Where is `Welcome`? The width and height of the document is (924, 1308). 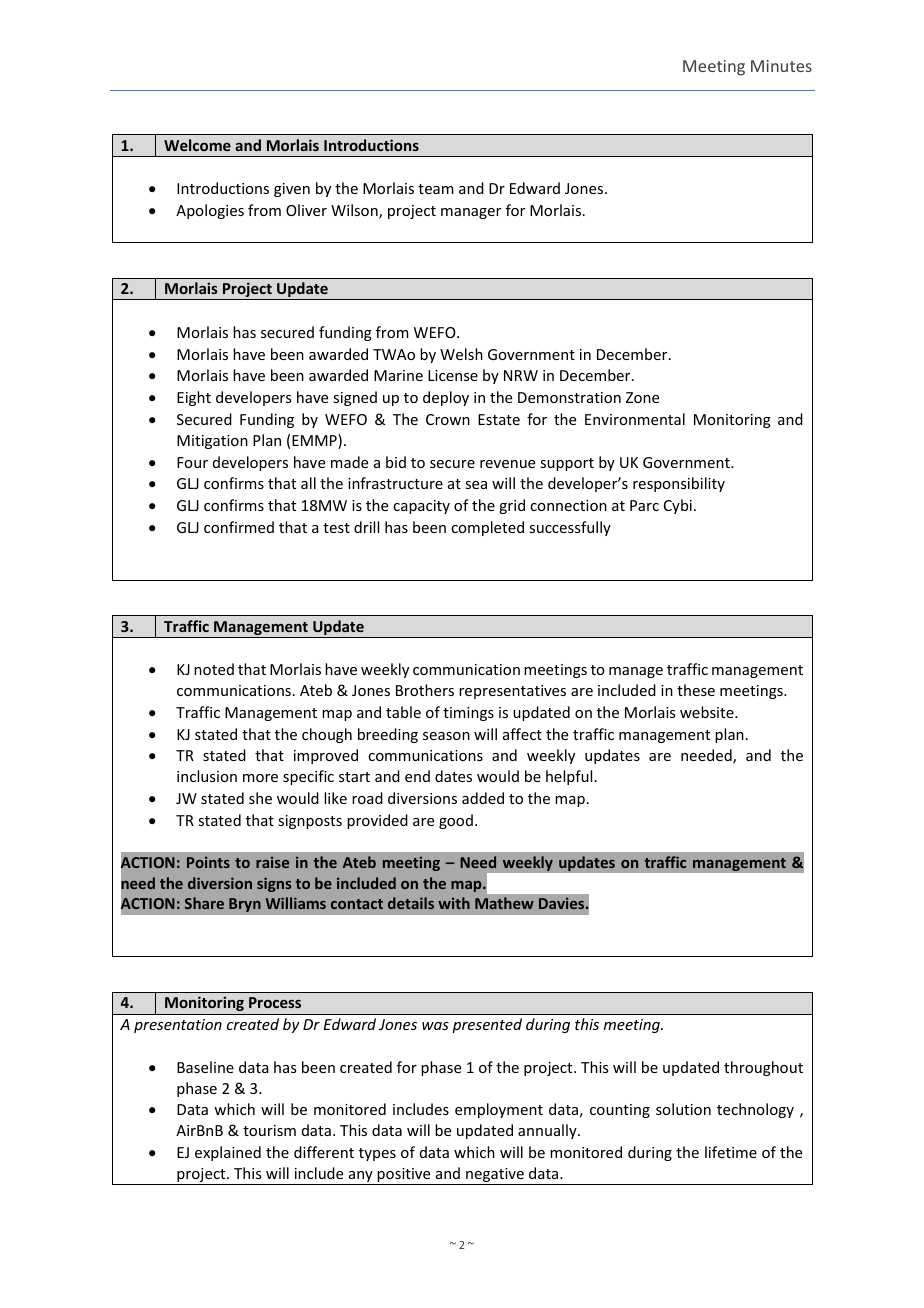 Welcome is located at coordinates (197, 145).
